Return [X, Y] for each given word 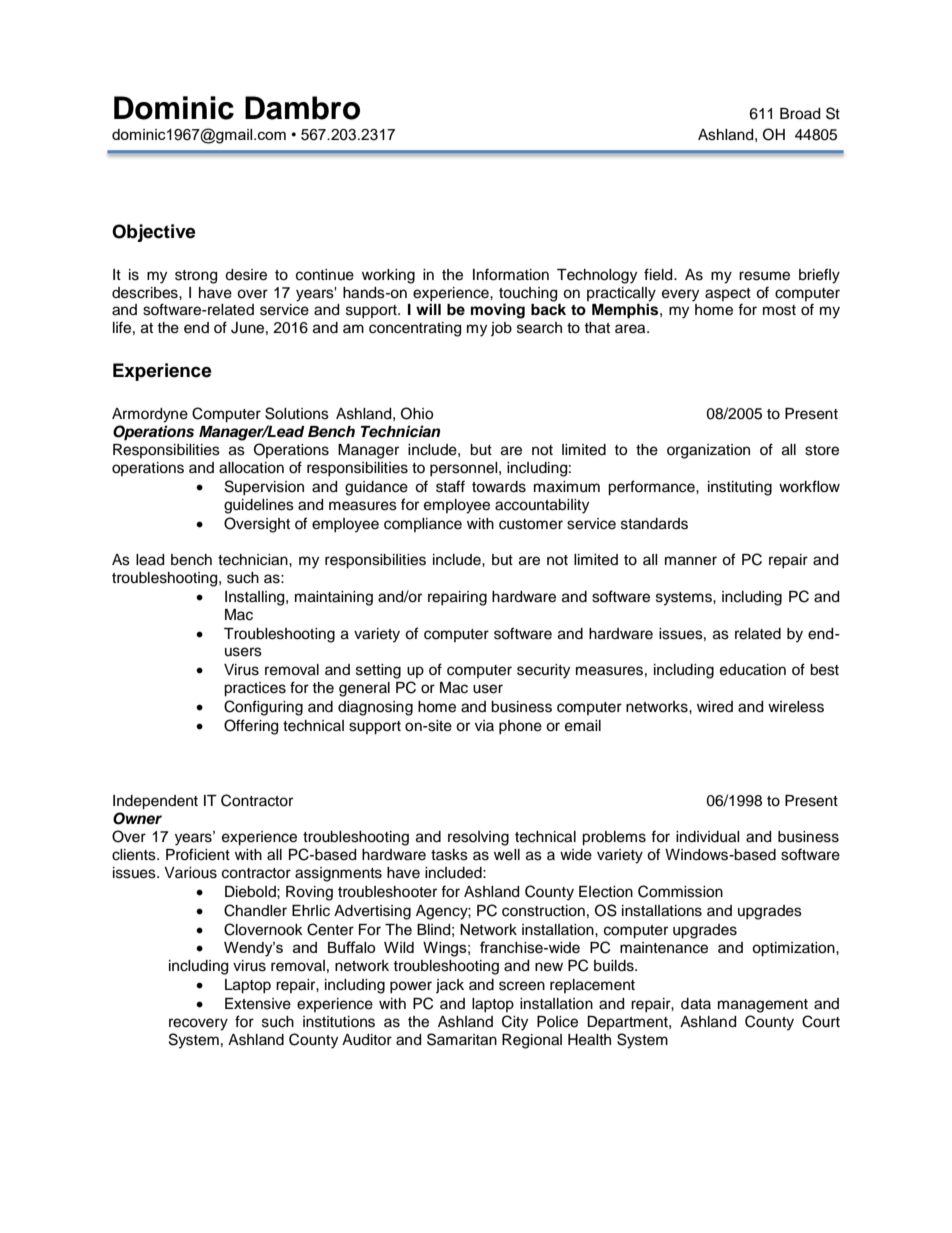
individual [708, 837]
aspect [728, 294]
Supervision [264, 487]
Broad [800, 114]
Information [511, 274]
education [753, 670]
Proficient [198, 854]
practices [255, 689]
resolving [478, 838]
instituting [740, 488]
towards [499, 487]
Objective [154, 233]
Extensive [258, 1004]
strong [196, 277]
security [543, 671]
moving [498, 311]
